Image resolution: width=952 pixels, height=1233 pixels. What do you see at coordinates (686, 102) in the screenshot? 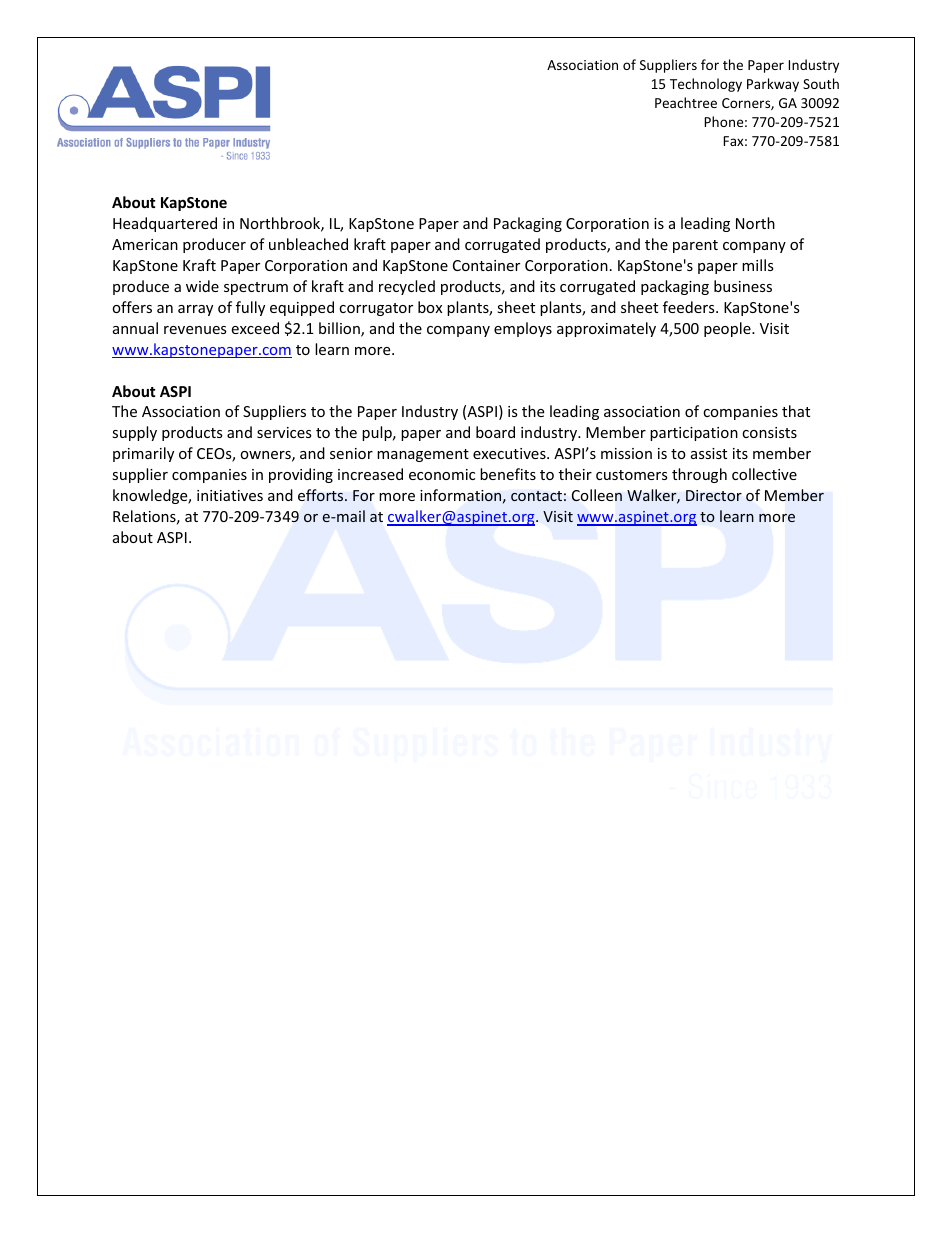
I see `Peachtree` at bounding box center [686, 102].
